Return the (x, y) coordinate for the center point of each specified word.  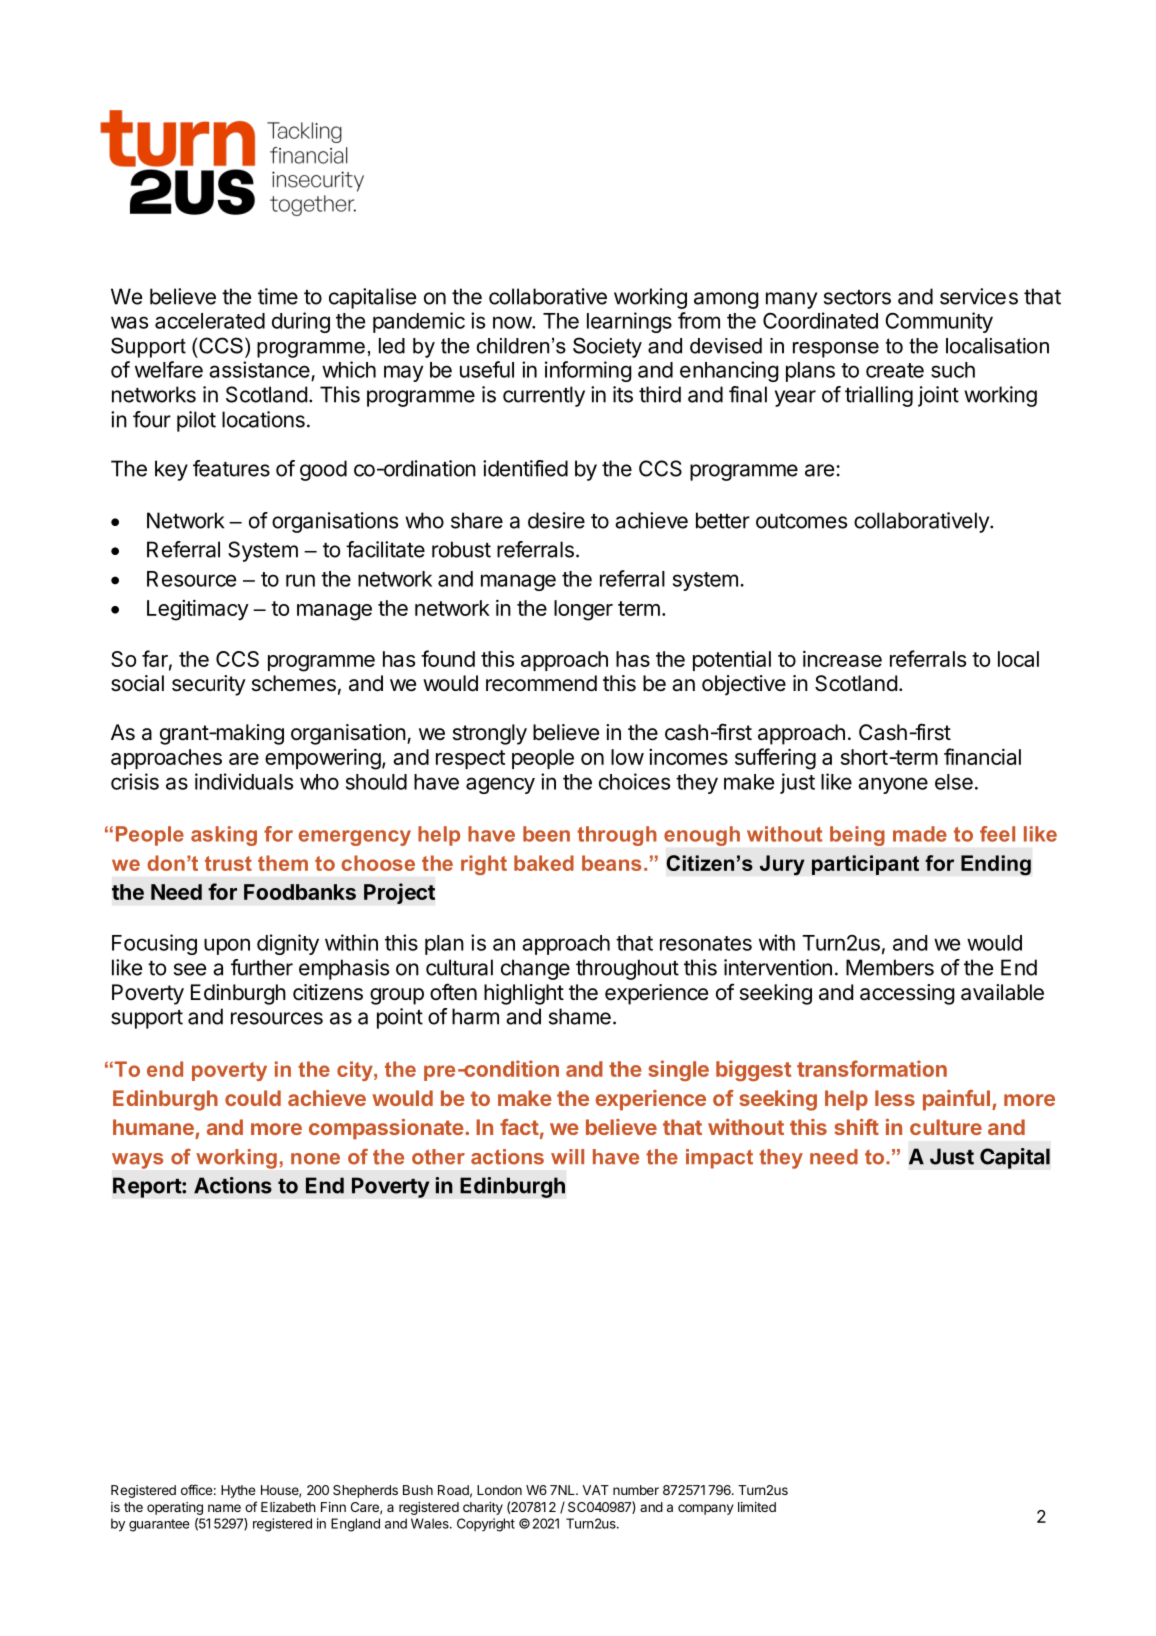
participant (865, 865)
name (224, 1508)
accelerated (210, 321)
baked (544, 863)
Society (607, 347)
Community (939, 322)
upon (227, 946)
